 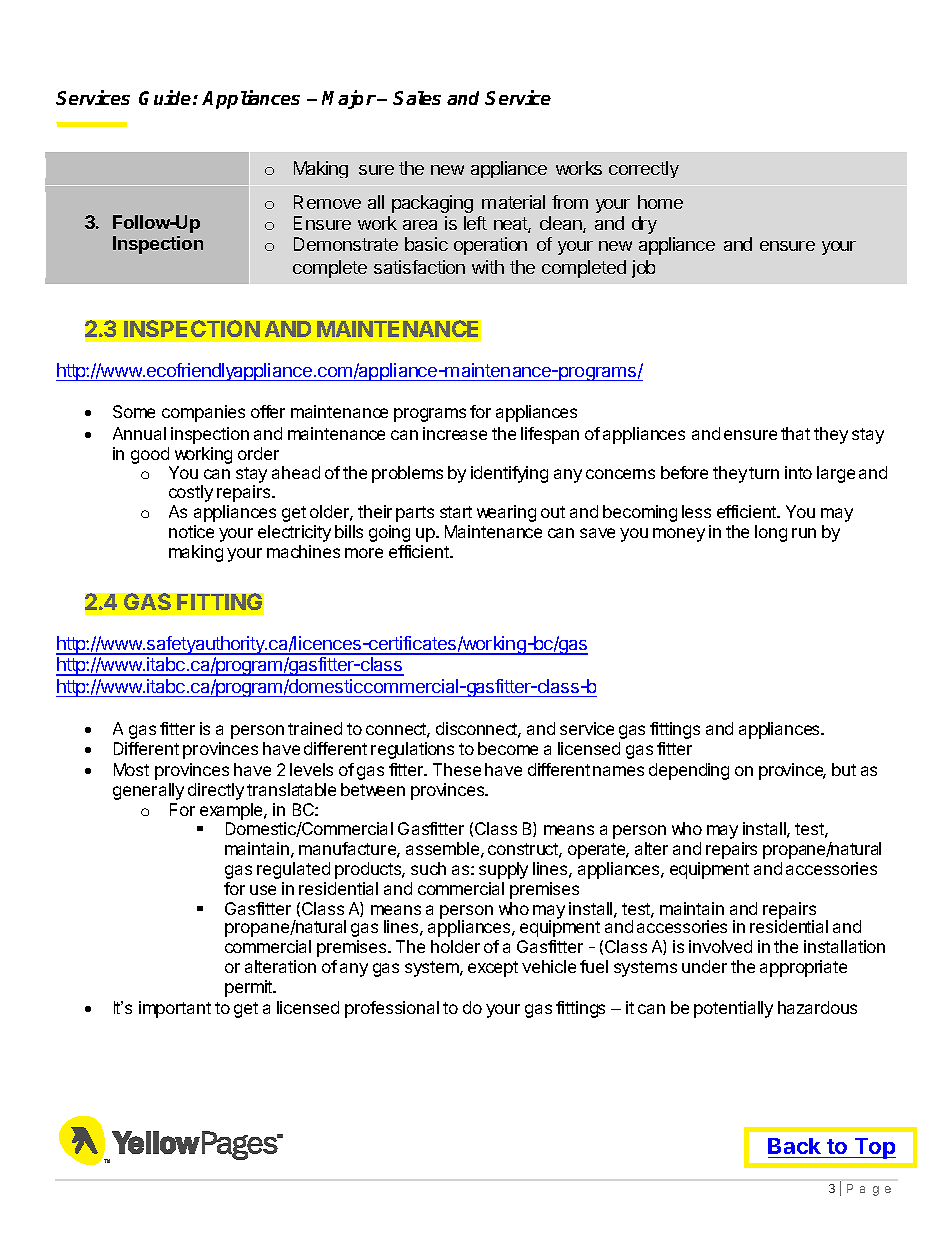 What do you see at coordinates (417, 98) in the screenshot?
I see `Sales` at bounding box center [417, 98].
